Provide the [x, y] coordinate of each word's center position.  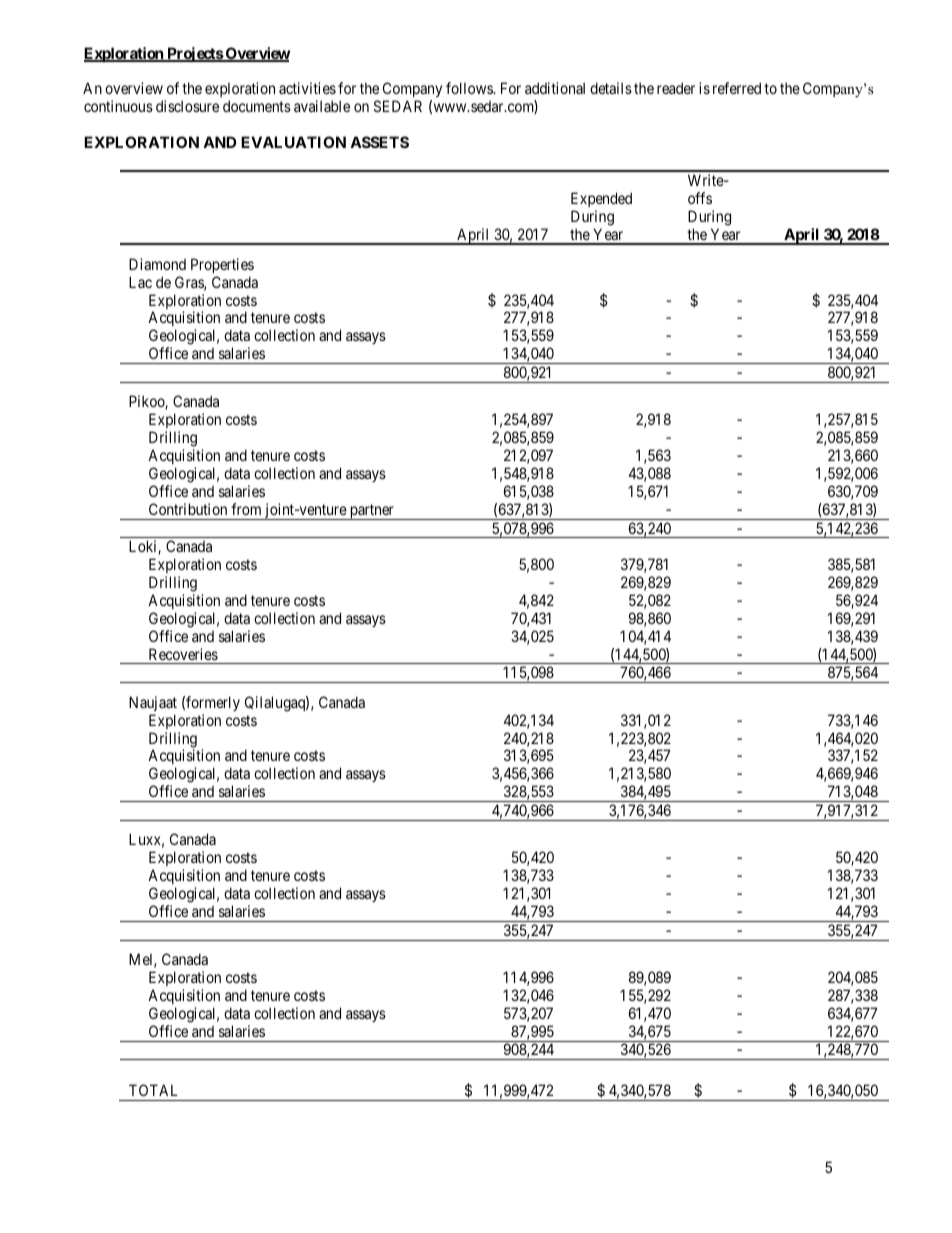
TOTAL [153, 1090]
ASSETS [379, 142]
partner [372, 512]
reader [676, 88]
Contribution [188, 509]
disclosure [187, 106]
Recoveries [183, 654]
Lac [140, 282]
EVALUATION [293, 142]
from [246, 509]
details [611, 88]
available [322, 106]
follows [470, 88]
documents [257, 106]
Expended [601, 199]
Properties [222, 265]
